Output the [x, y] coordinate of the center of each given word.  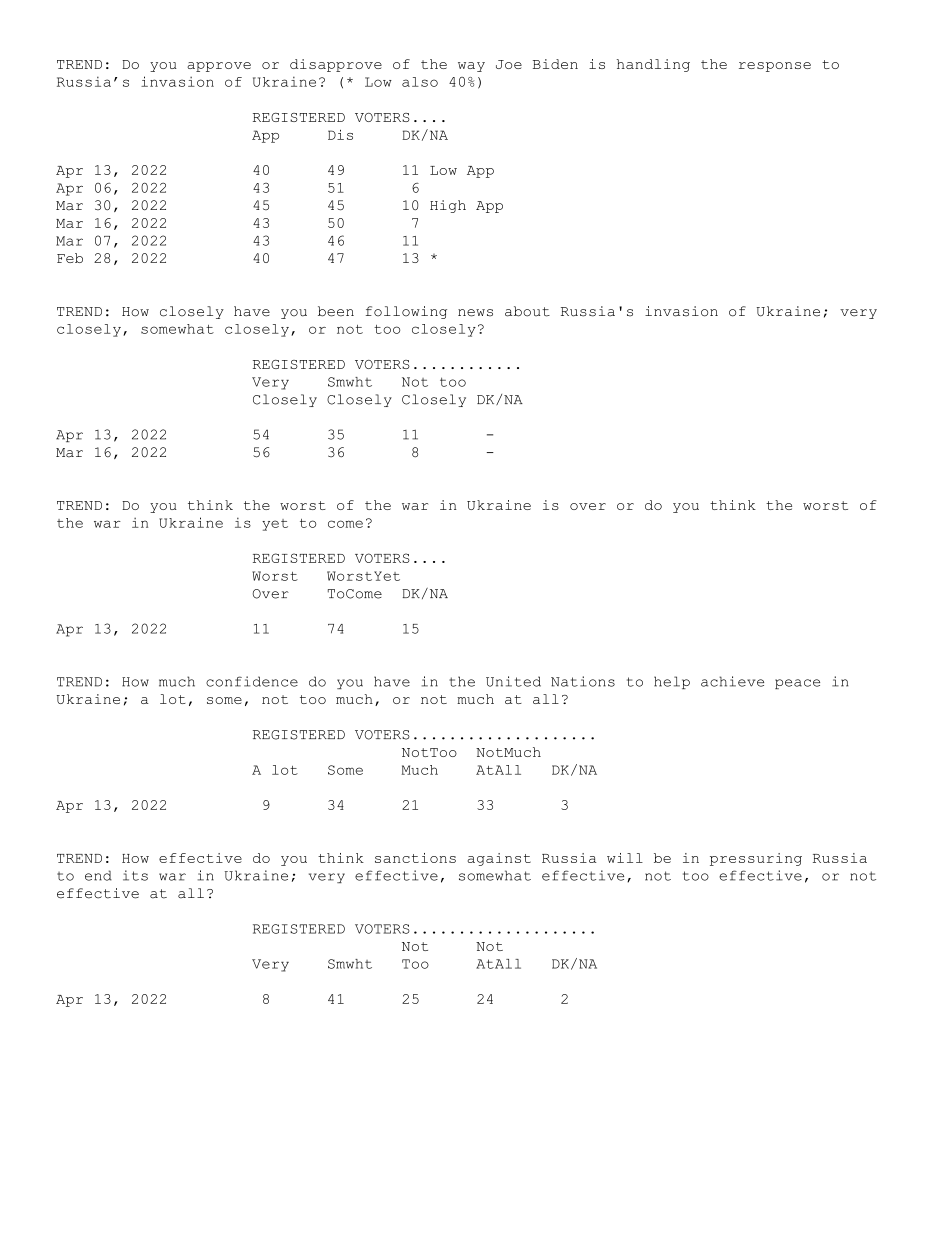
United [513, 681]
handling [653, 65]
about [527, 311]
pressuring [756, 859]
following [406, 312]
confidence [252, 681]
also [420, 82]
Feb [70, 258]
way [471, 67]
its [135, 875]
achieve [732, 681]
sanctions [415, 858]
